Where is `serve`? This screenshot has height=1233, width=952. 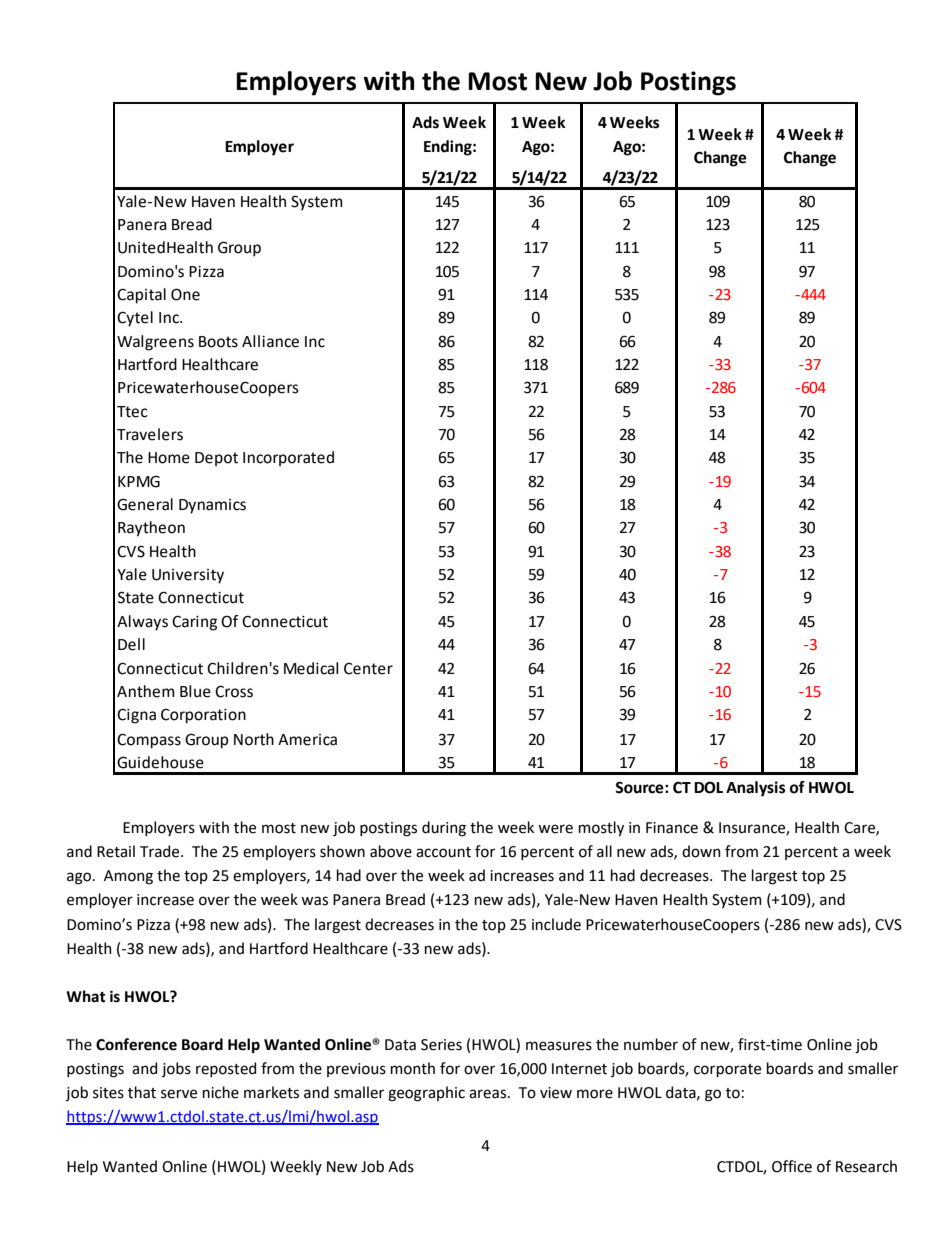
serve is located at coordinates (179, 1094).
